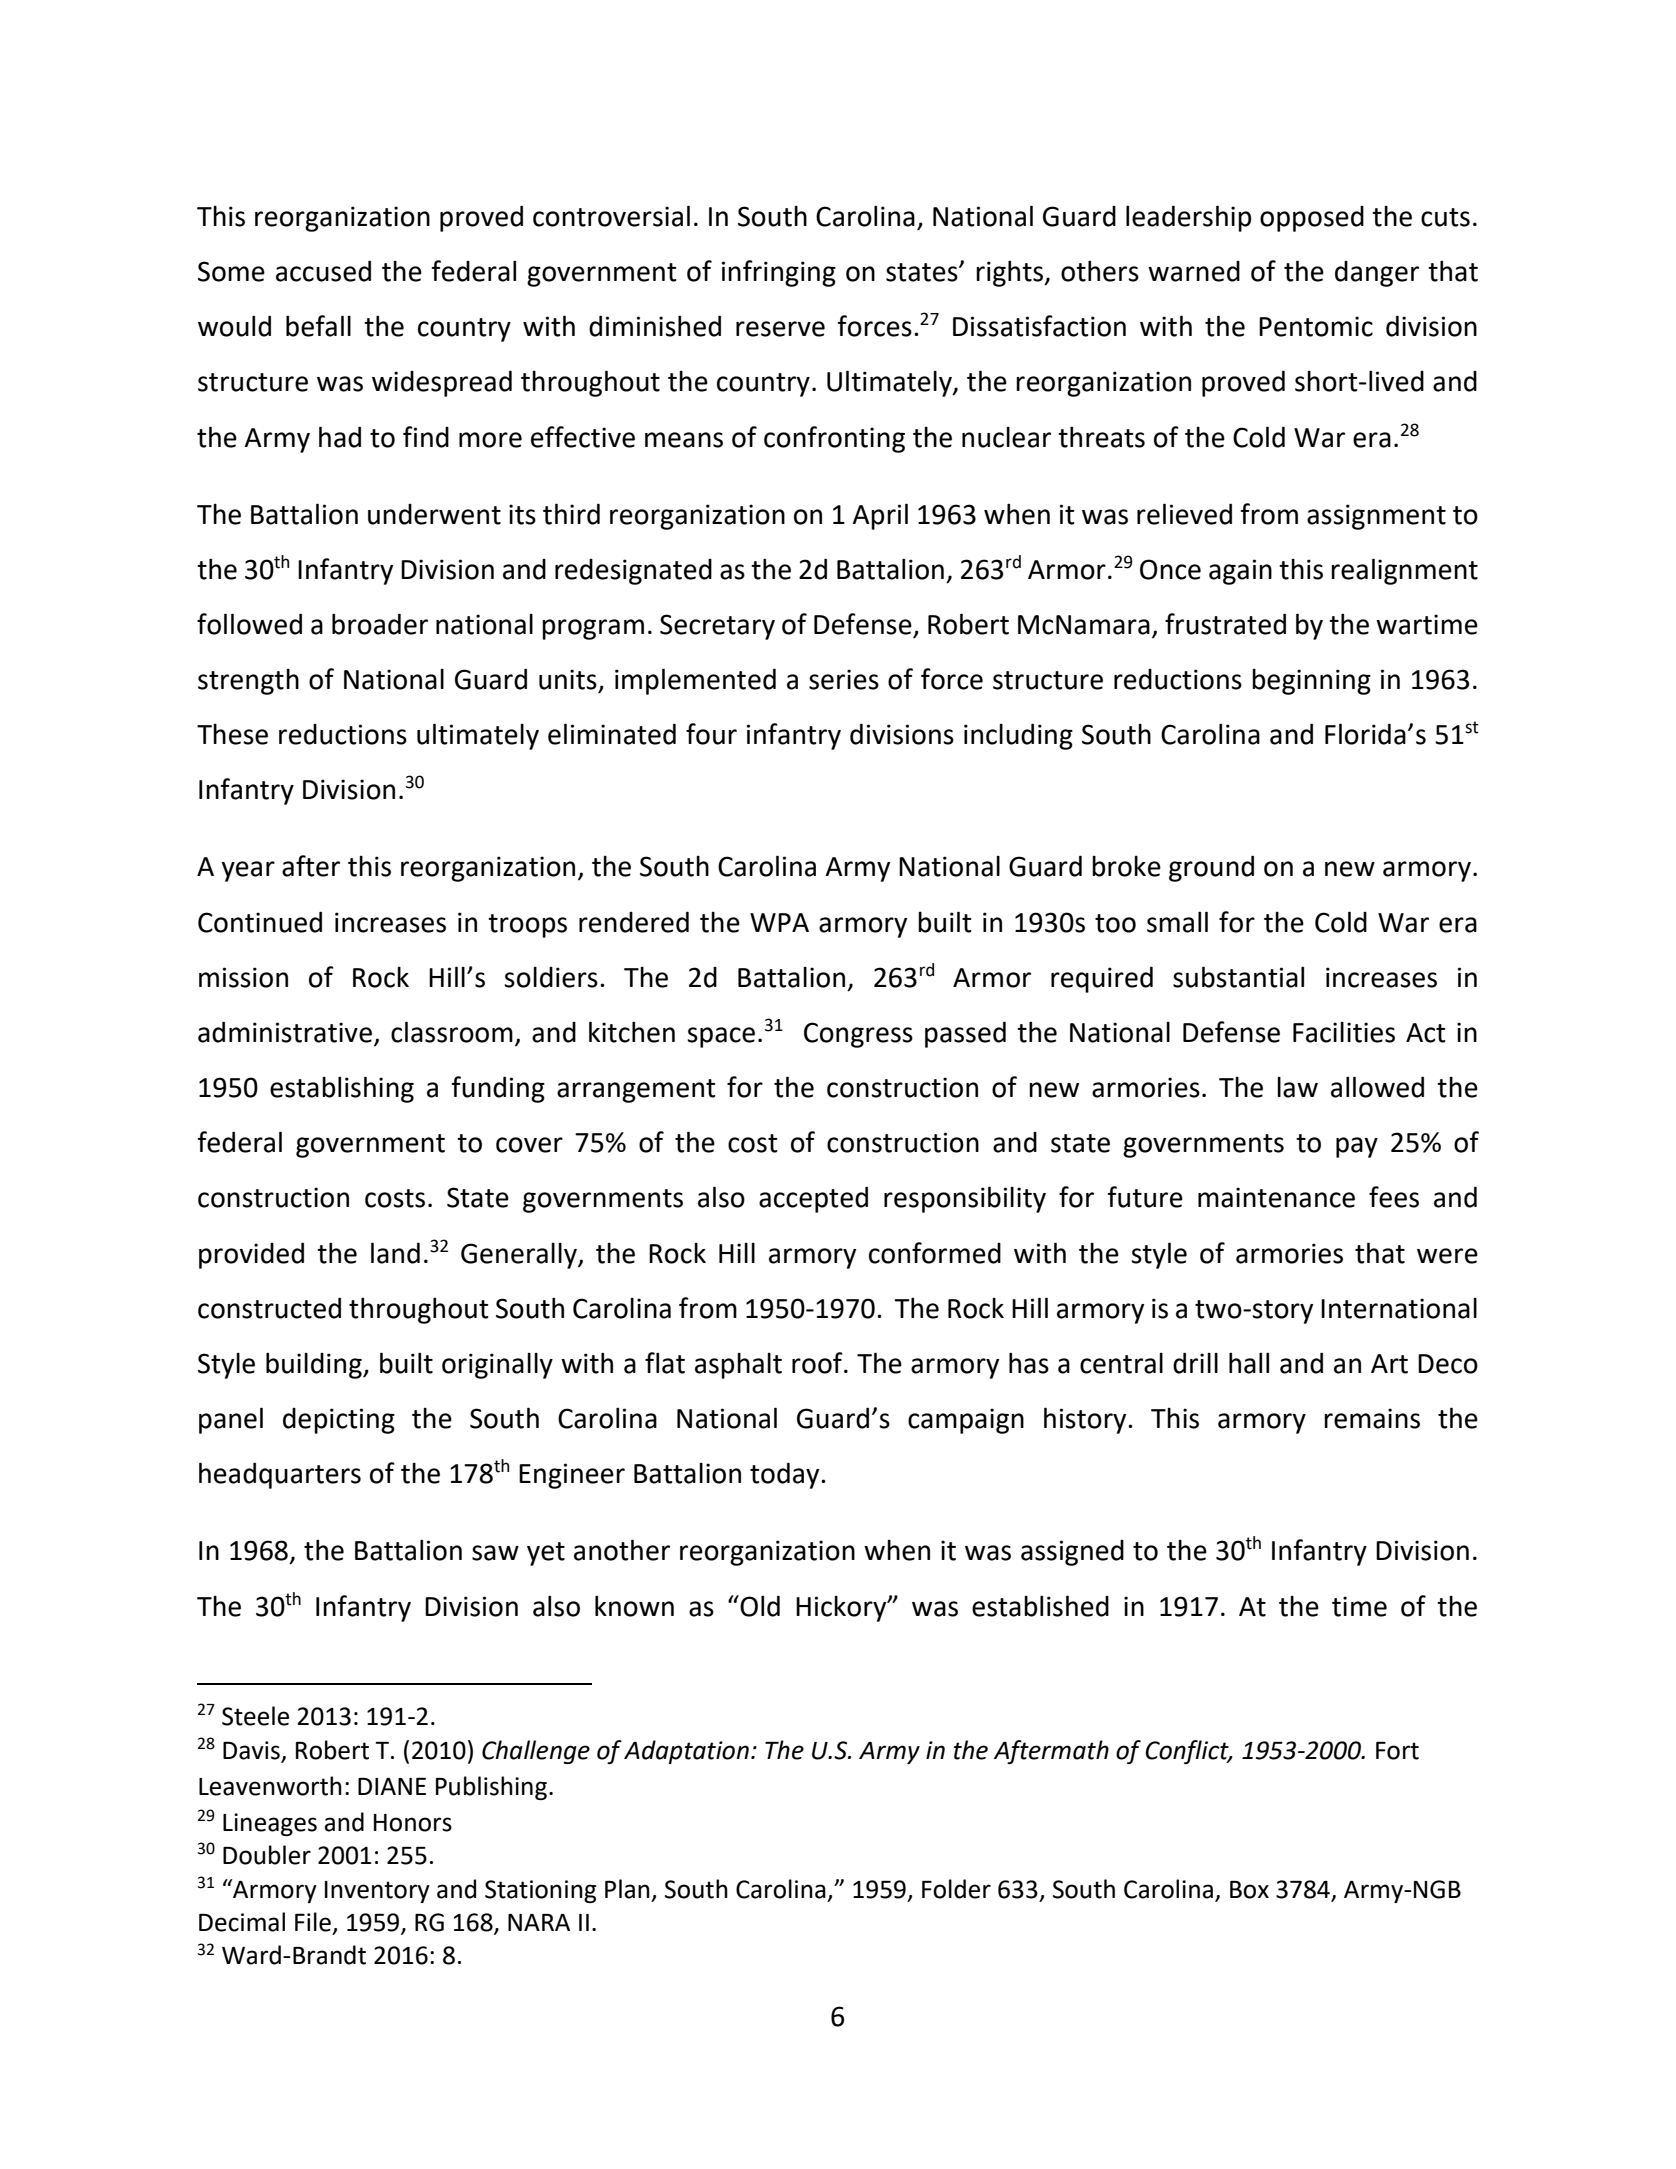 This screenshot has height=2169, width=1676. What do you see at coordinates (323, 271) in the screenshot?
I see `accused` at bounding box center [323, 271].
